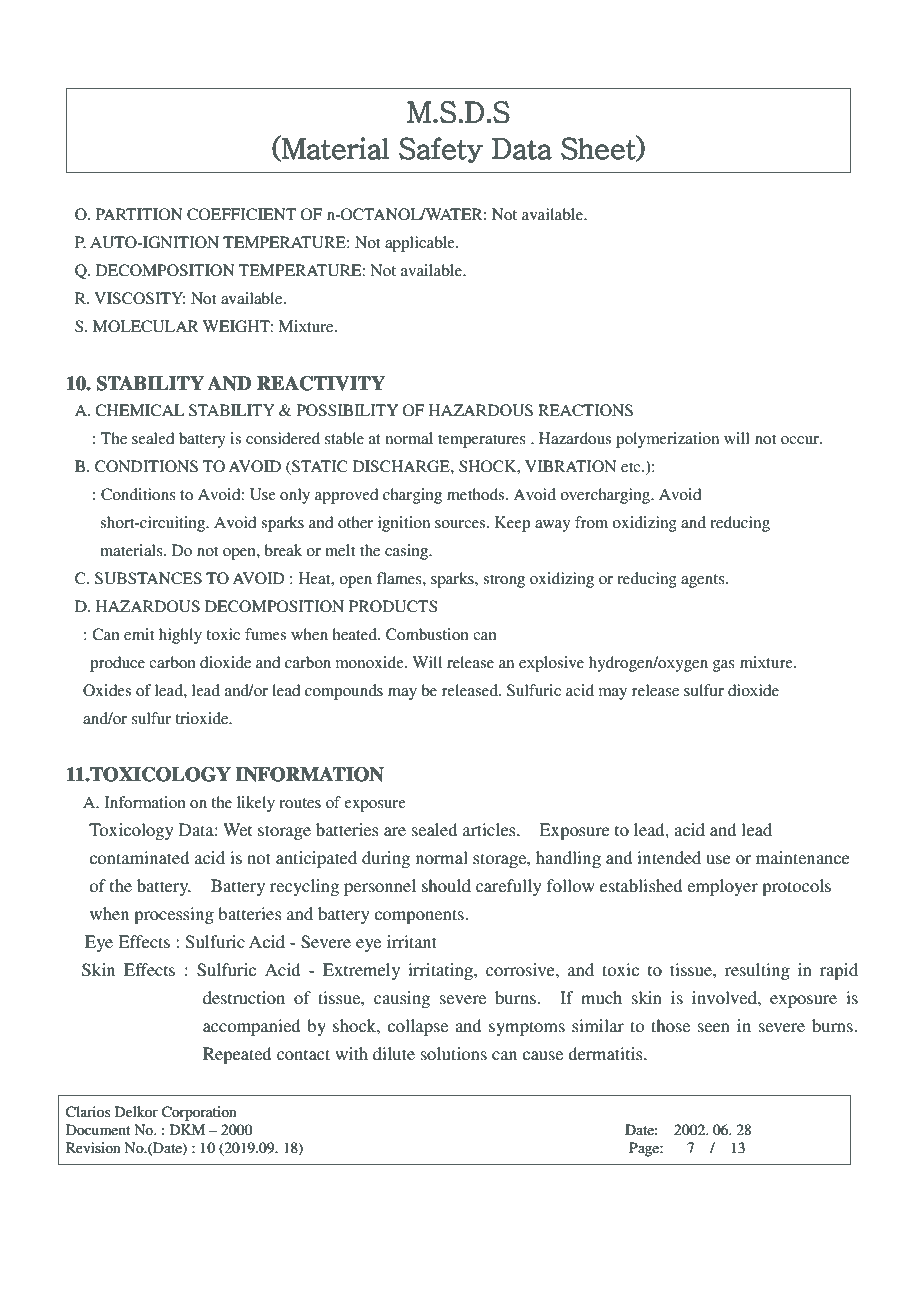  Describe the element at coordinates (347, 410) in the document. I see `POSSIBILITY` at that location.
